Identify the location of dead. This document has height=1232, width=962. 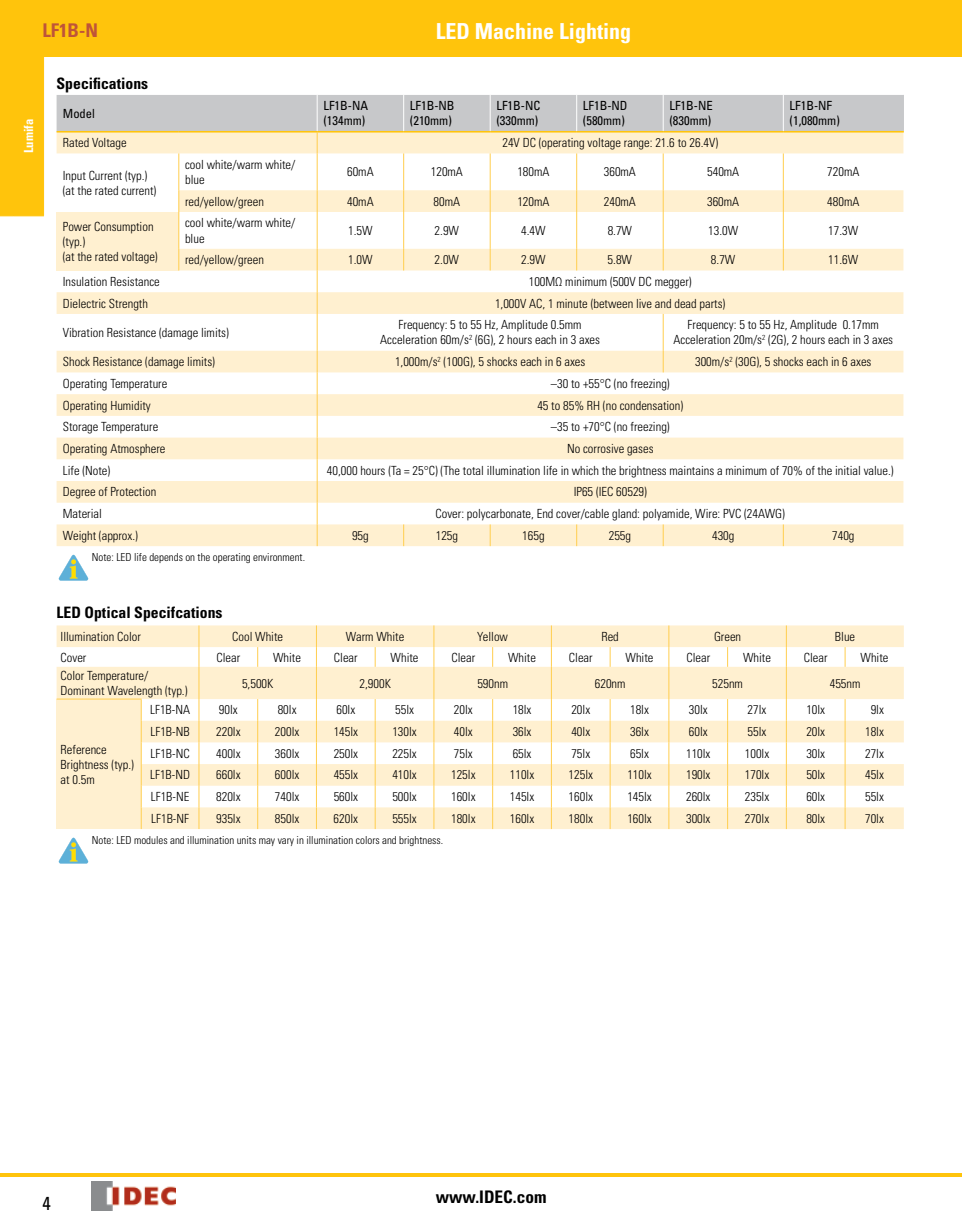
(685, 303).
